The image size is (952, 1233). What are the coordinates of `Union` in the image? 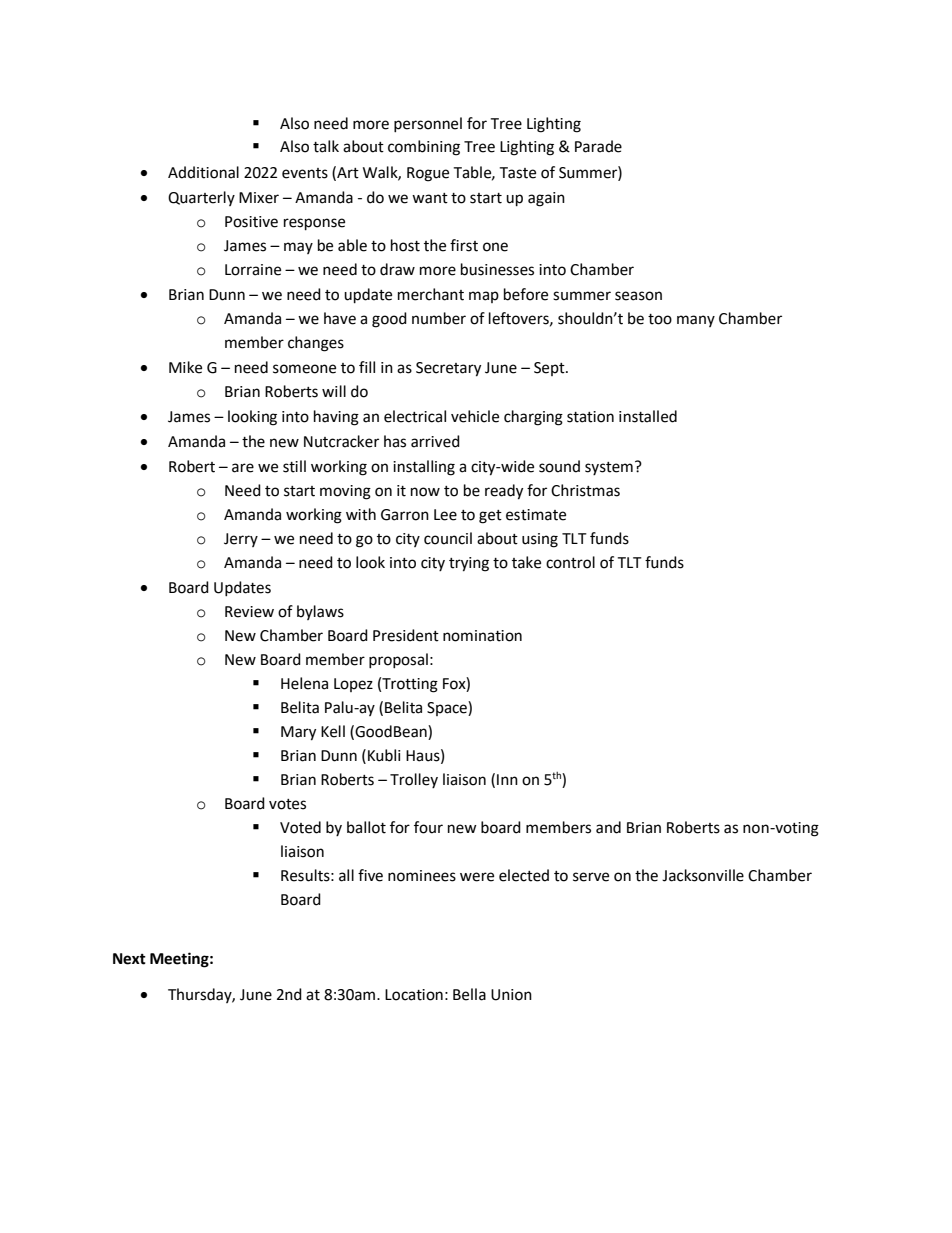 It's located at (511, 995).
